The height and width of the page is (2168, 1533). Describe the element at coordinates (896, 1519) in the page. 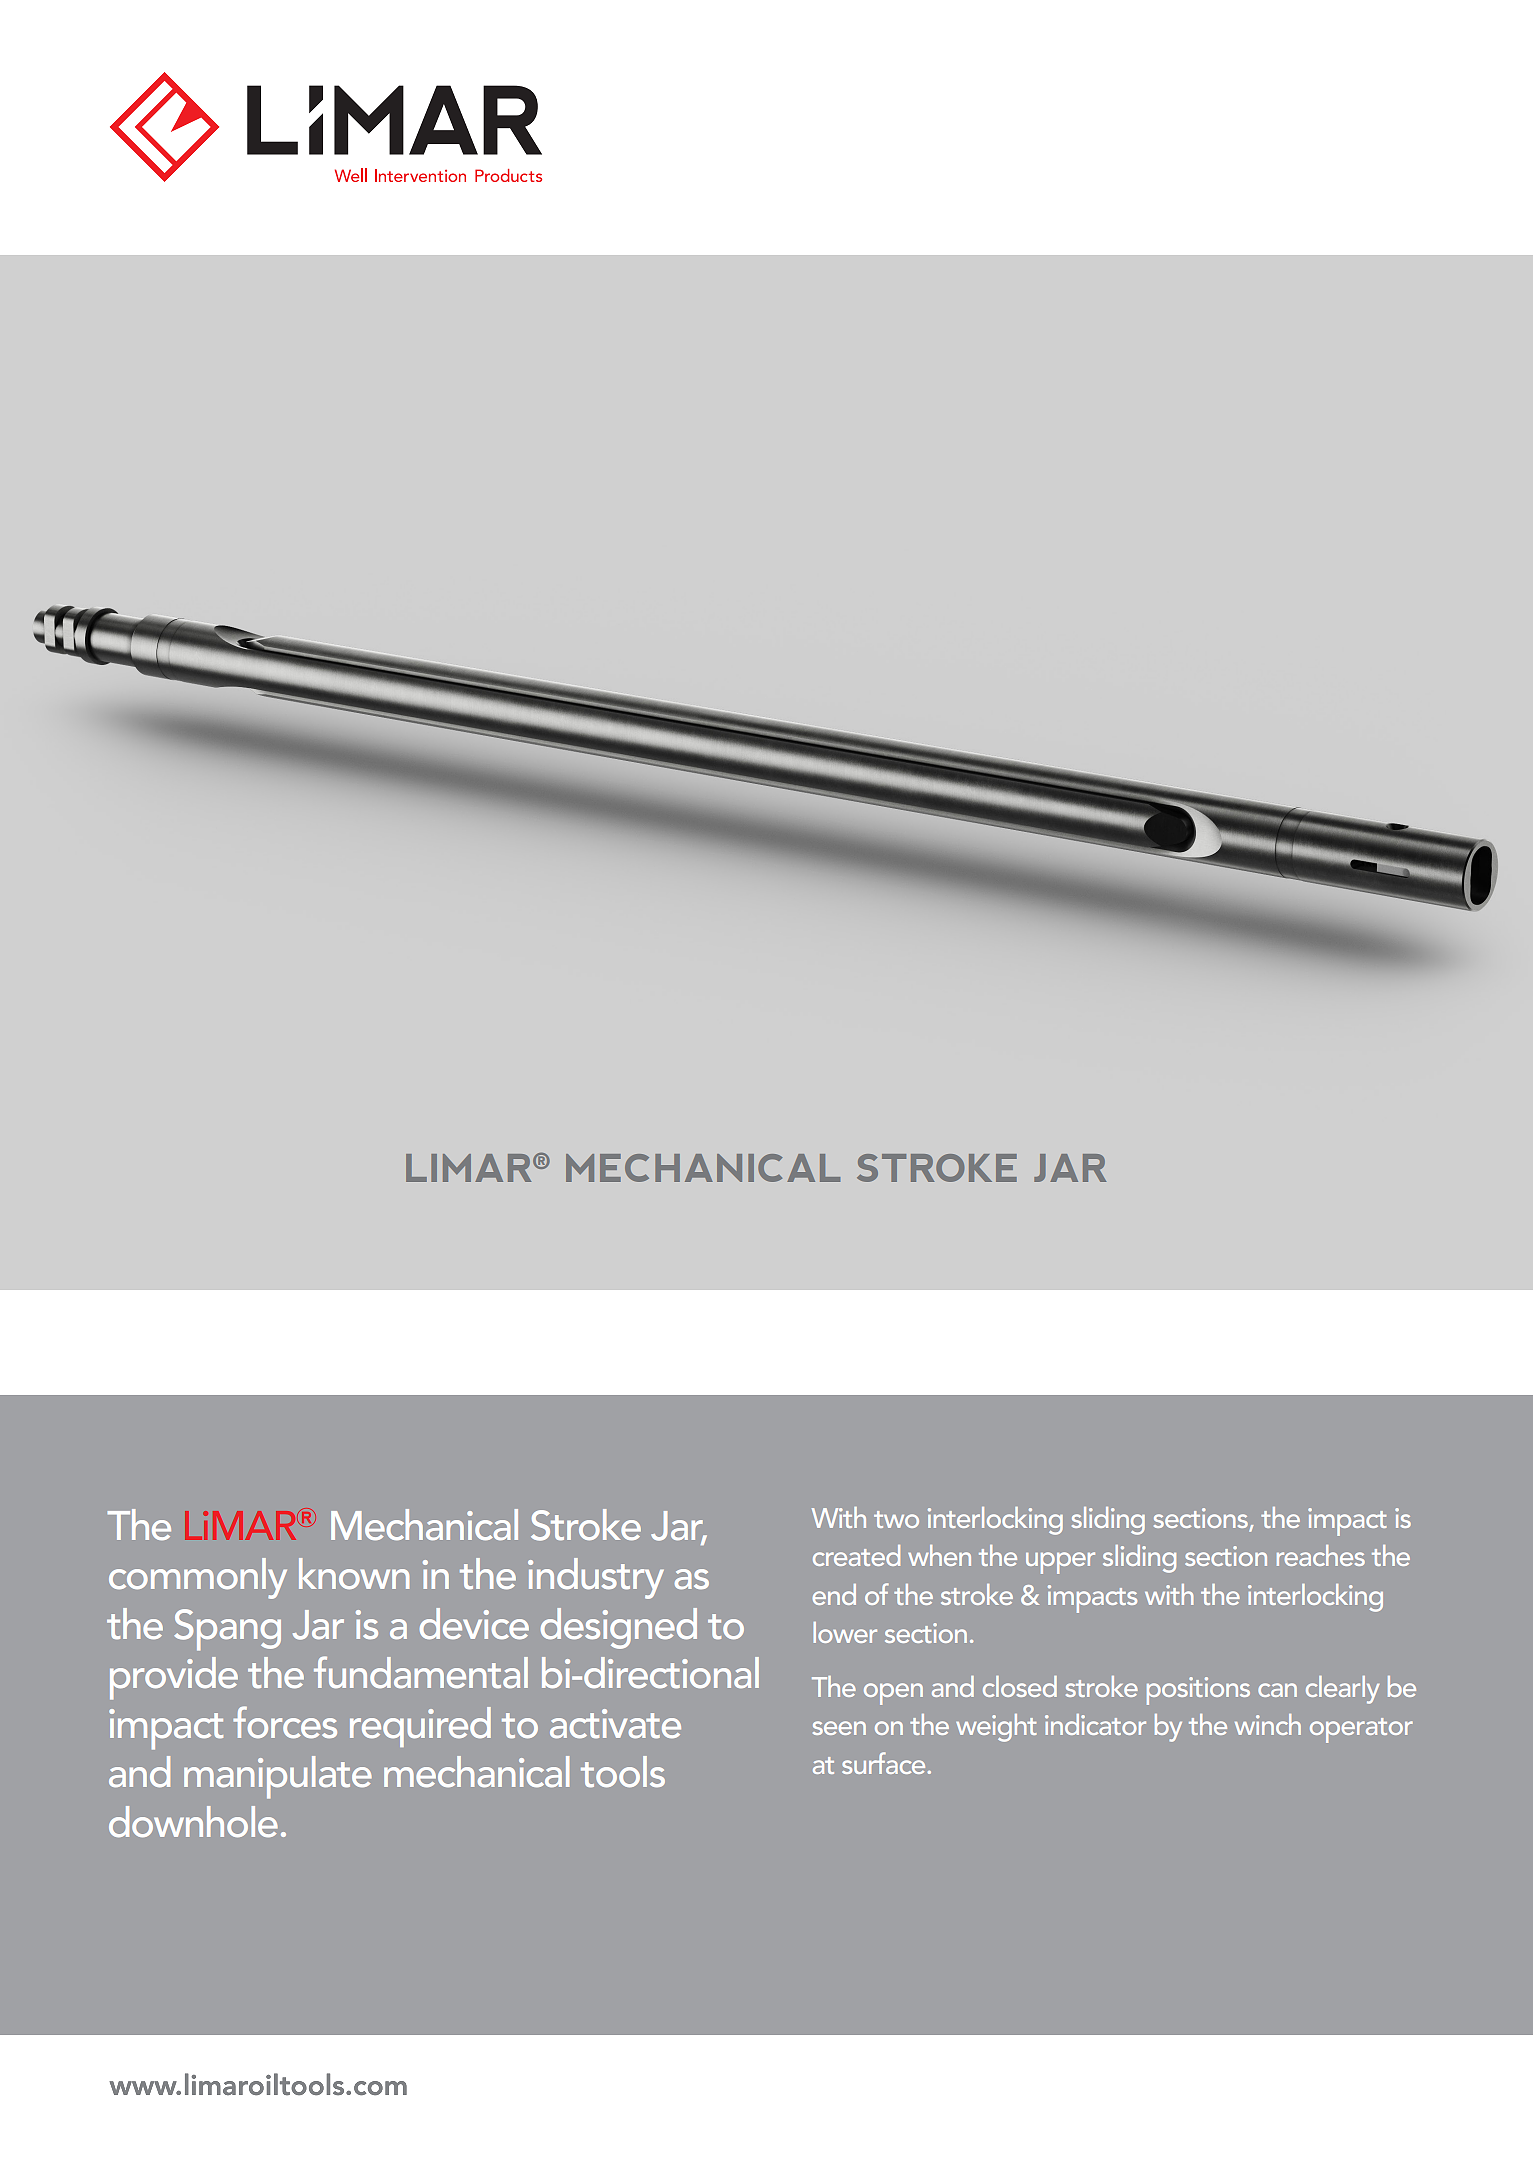

I see `two` at that location.
